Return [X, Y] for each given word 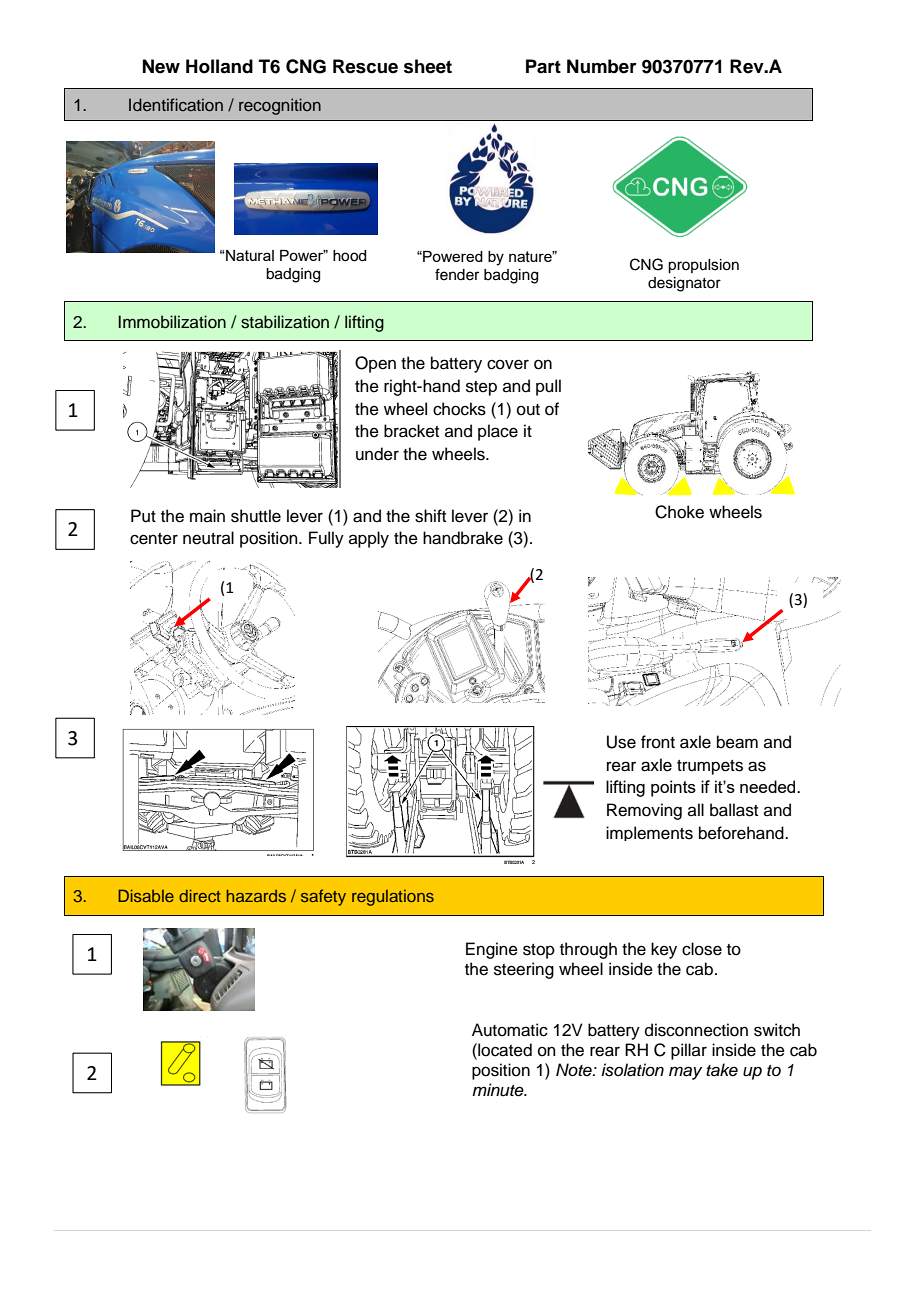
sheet [428, 66]
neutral [208, 538]
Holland [219, 66]
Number [602, 66]
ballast [734, 810]
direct [200, 895]
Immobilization [172, 322]
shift [430, 516]
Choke [679, 512]
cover [508, 364]
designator [684, 284]
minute [499, 1090]
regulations [393, 898]
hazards [256, 895]
